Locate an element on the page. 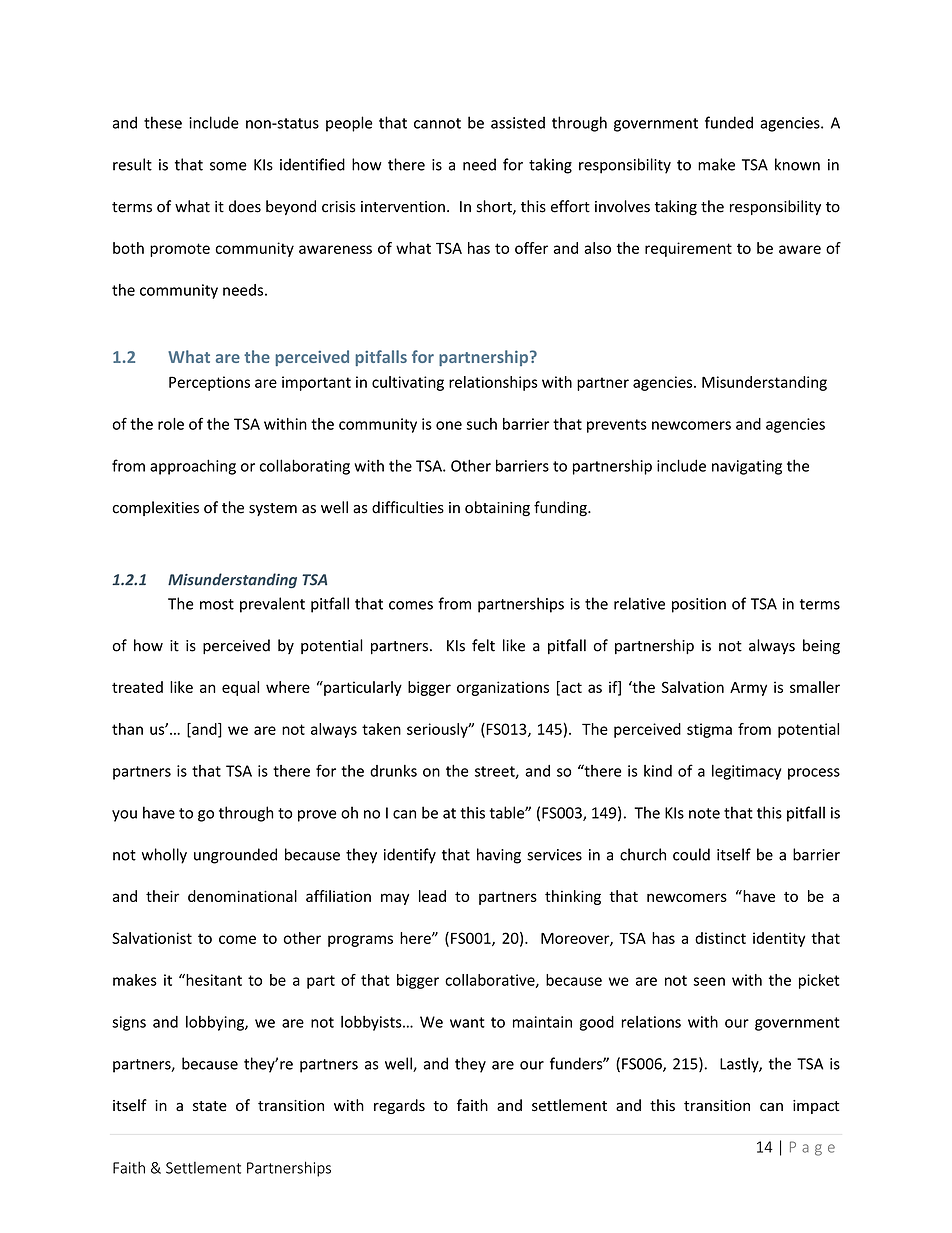 This page has width=952, height=1233. than is located at coordinates (127, 729).
